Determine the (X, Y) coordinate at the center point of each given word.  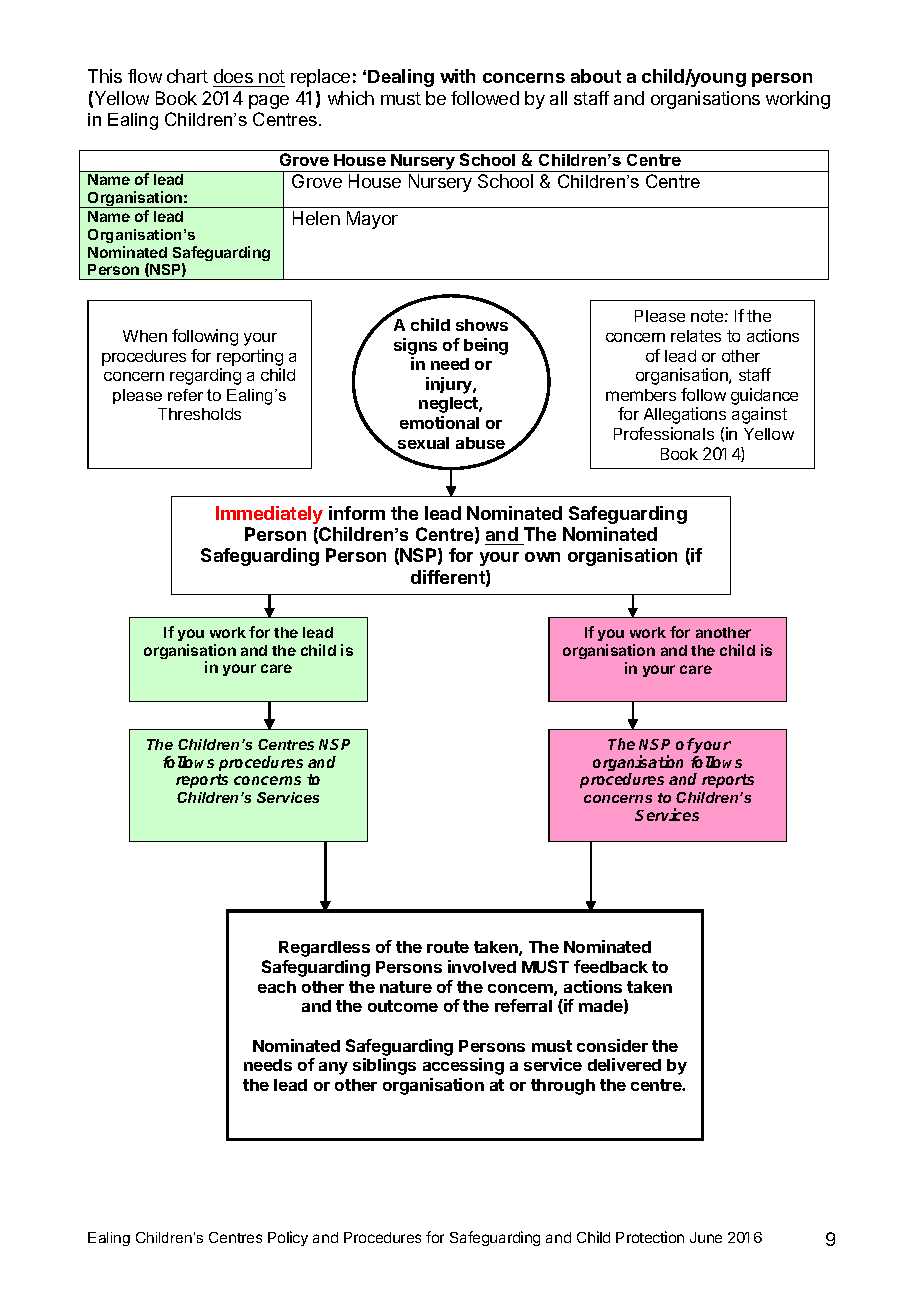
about (596, 76)
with (457, 76)
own (542, 557)
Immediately (269, 515)
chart (187, 76)
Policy (288, 1238)
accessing (463, 1066)
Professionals (664, 433)
